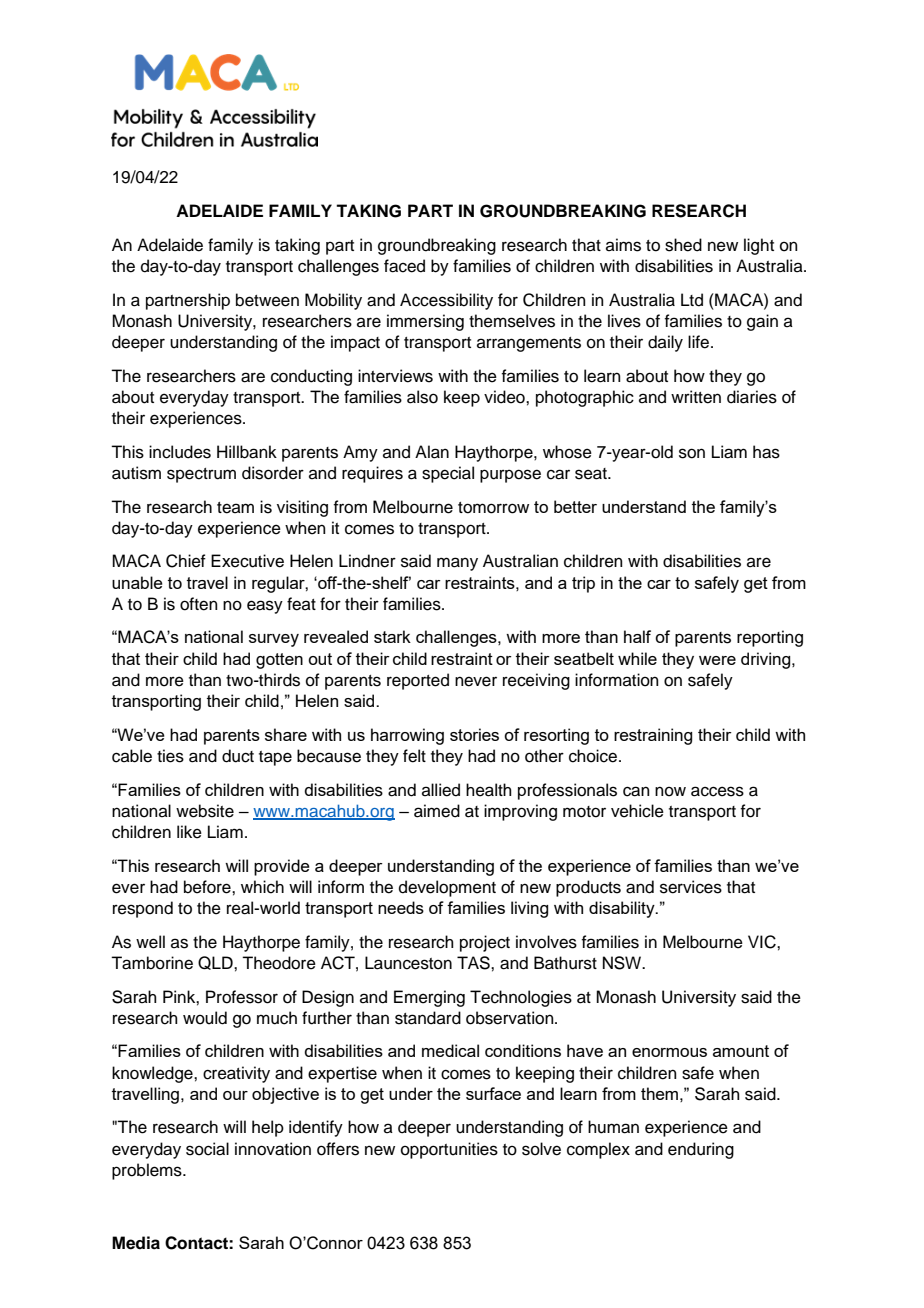 Image resolution: width=924 pixels, height=1308 pixels. I want to click on faced, so click(404, 266).
